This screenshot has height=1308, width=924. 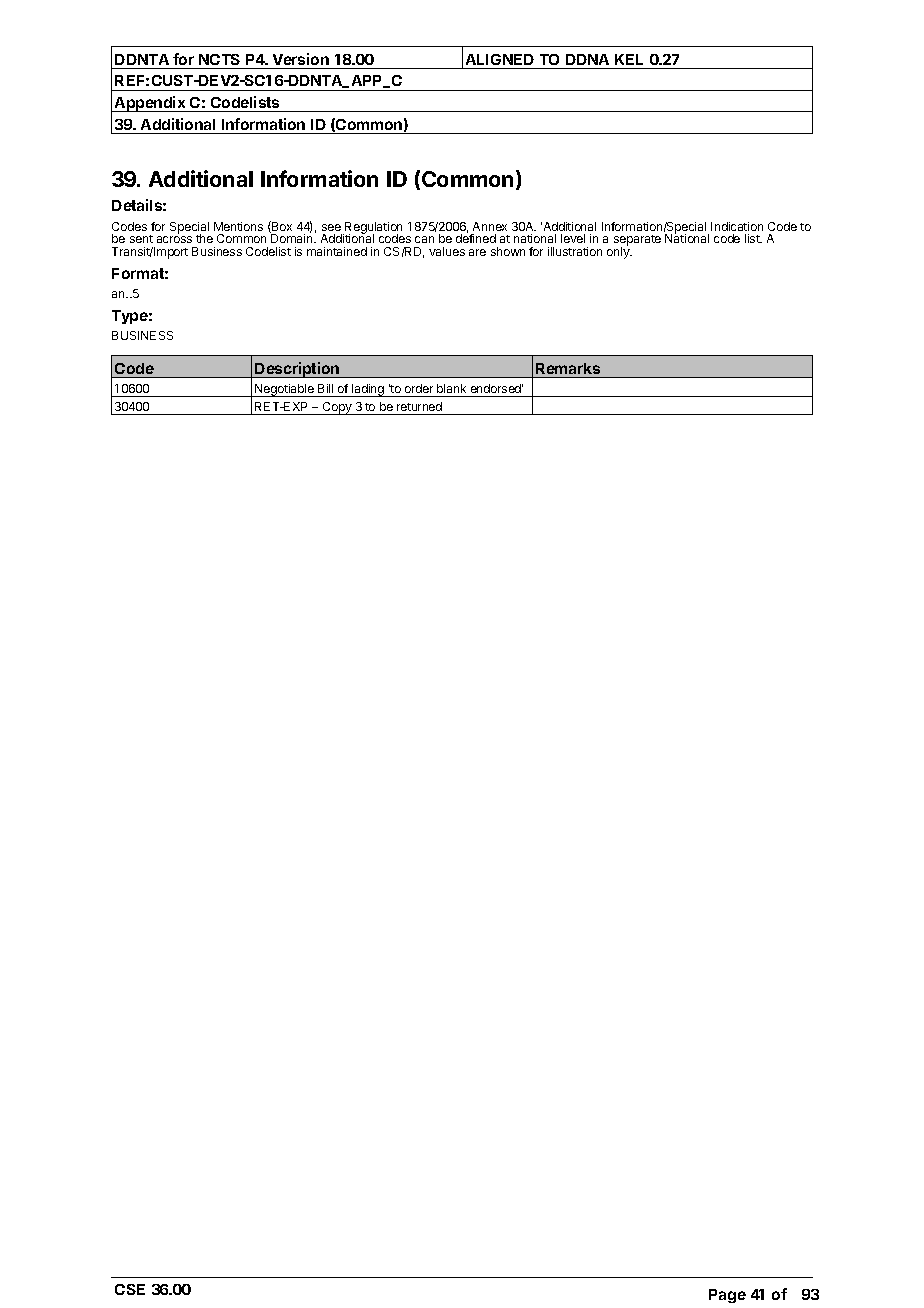 I want to click on Negotiable, so click(x=284, y=390).
